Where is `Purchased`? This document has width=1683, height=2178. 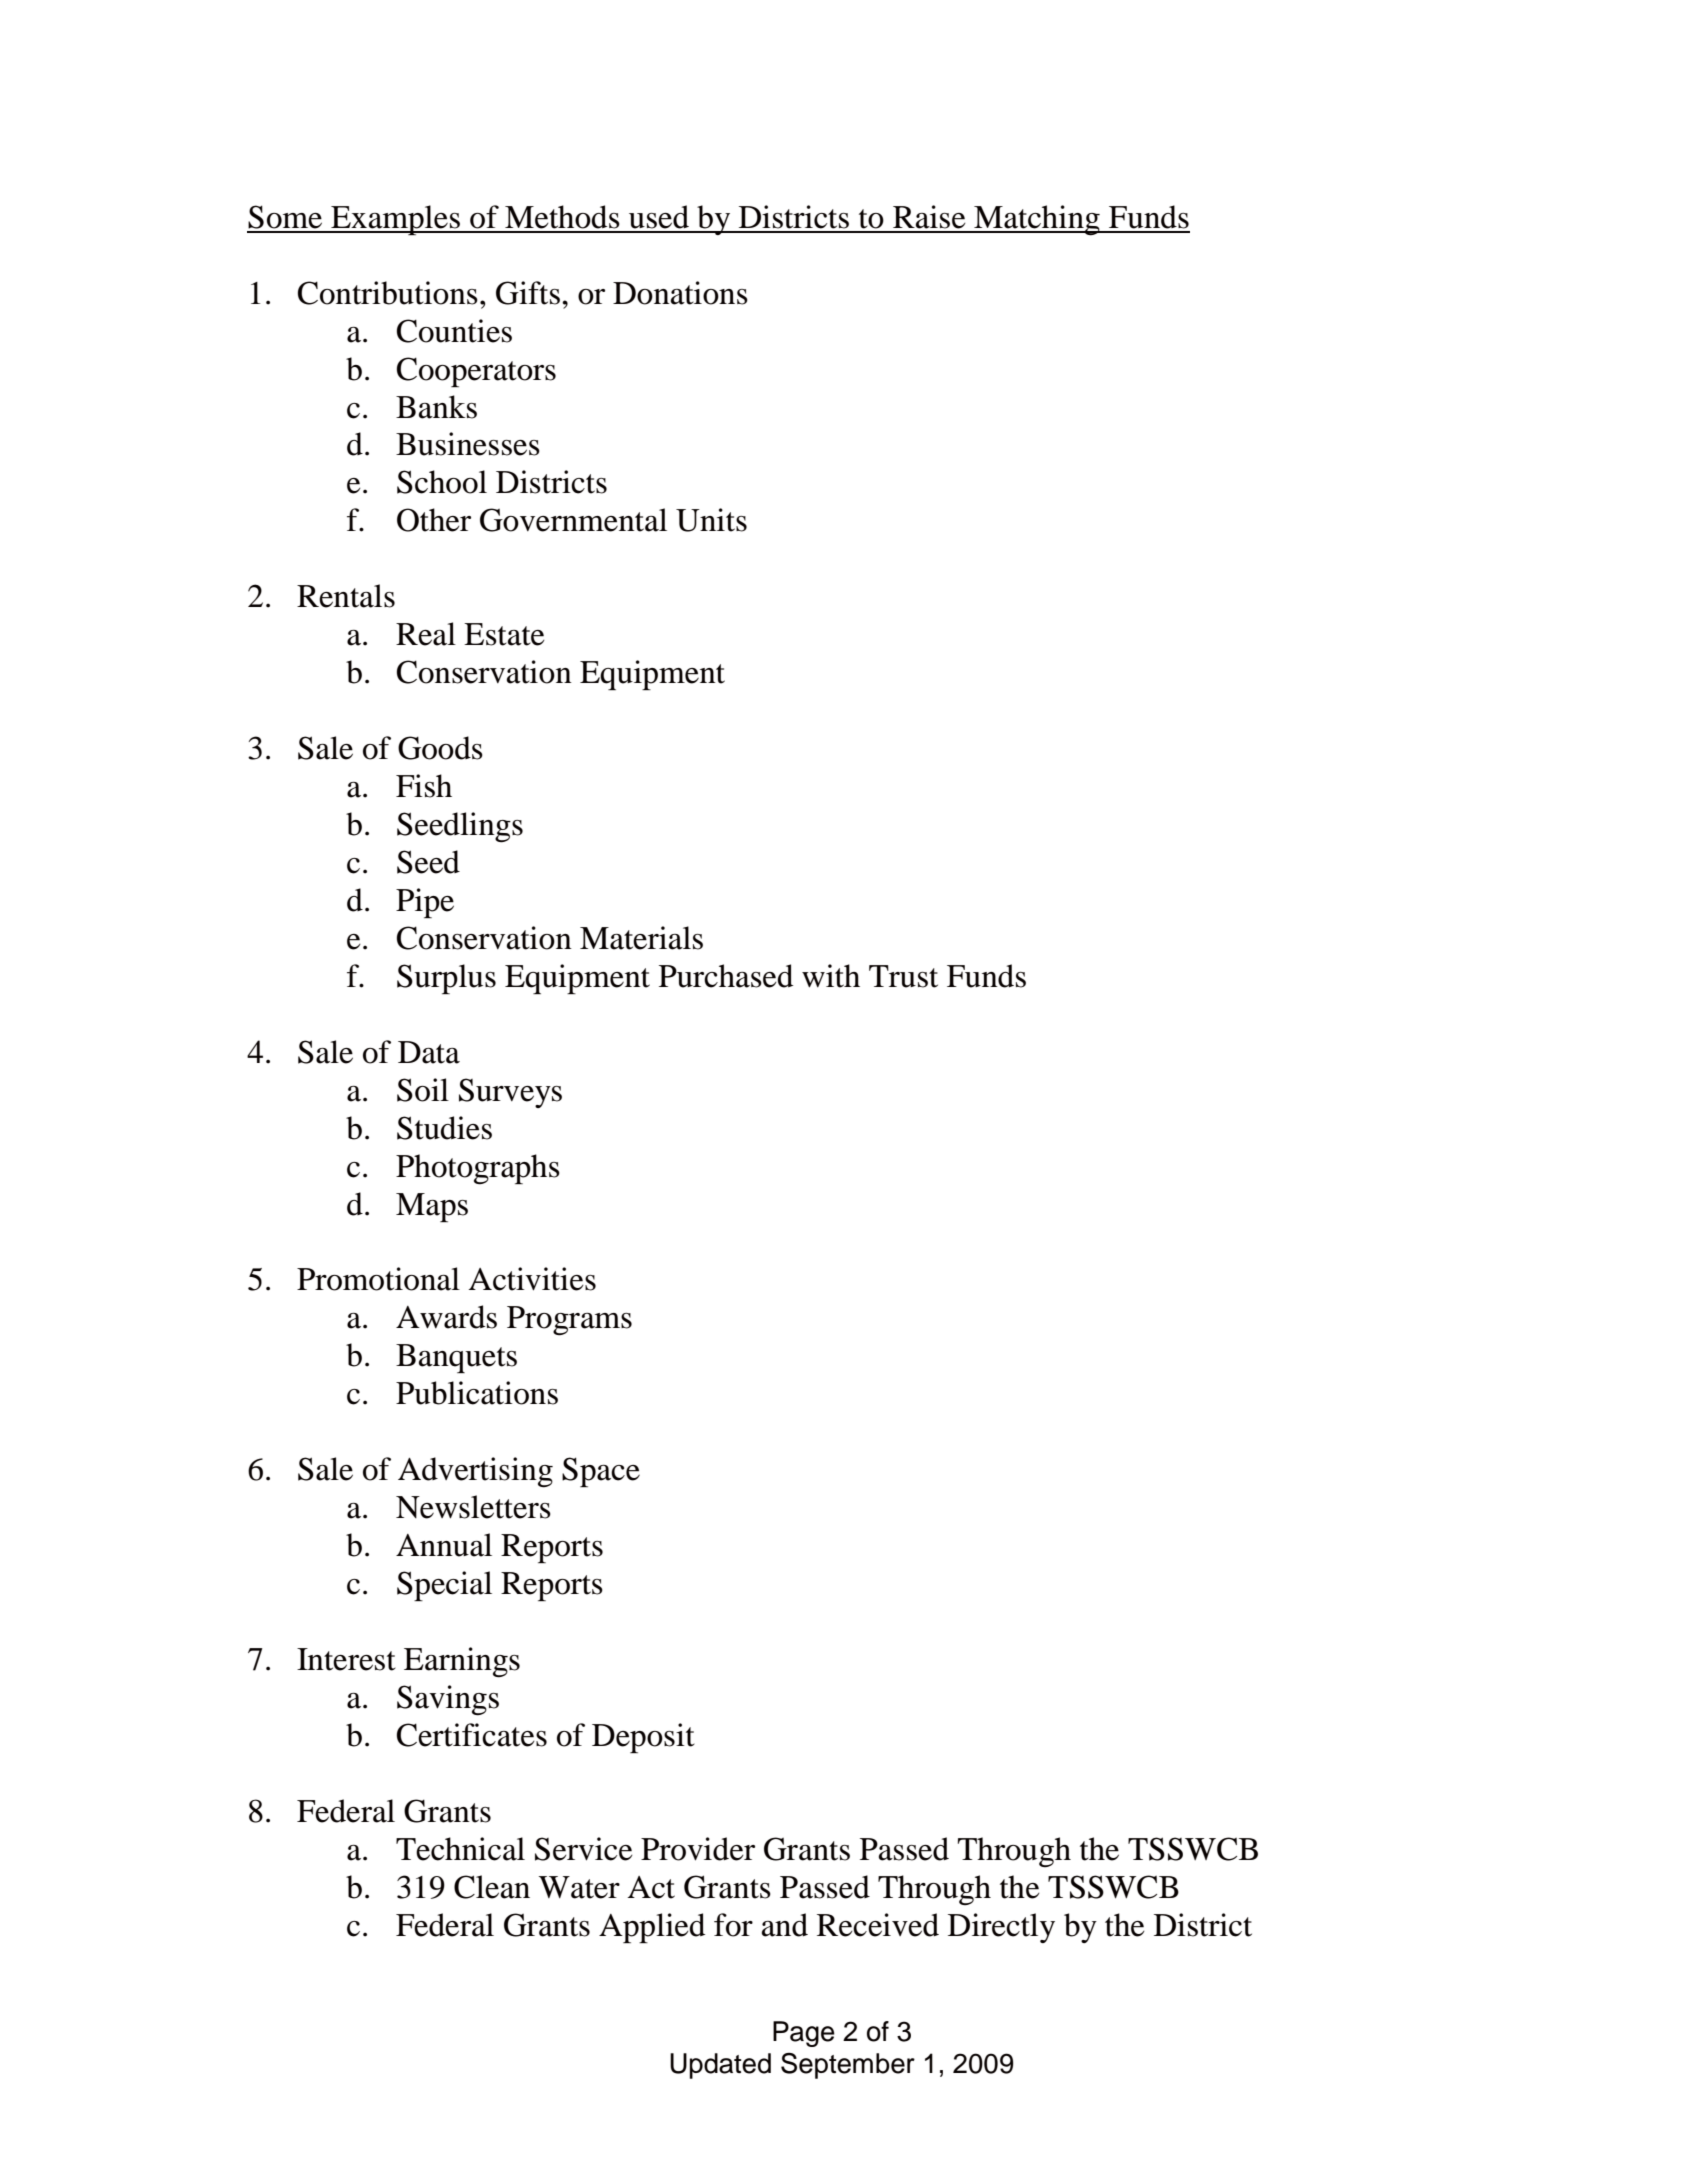 Purchased is located at coordinates (726, 976).
